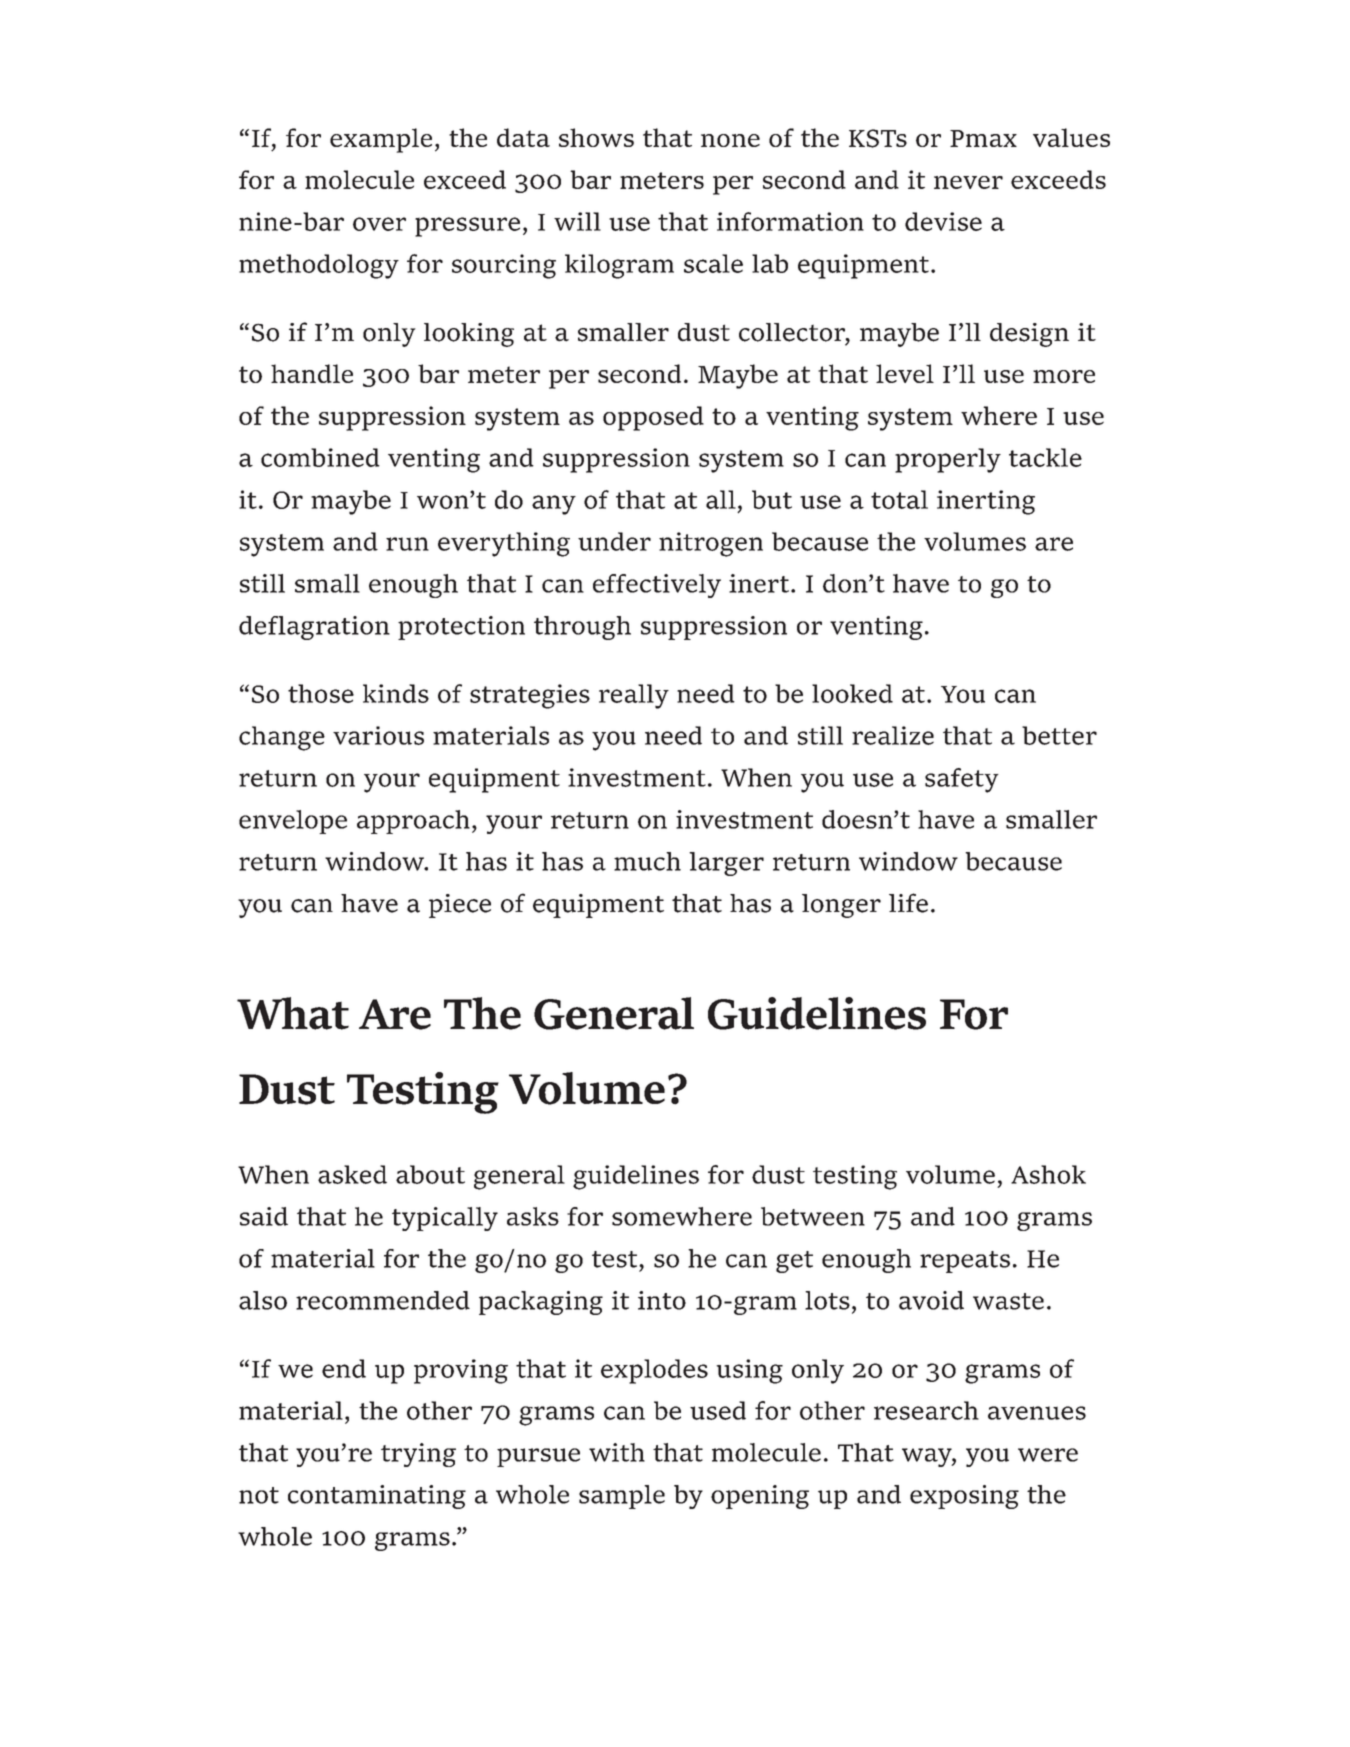  I want to click on approach, so click(413, 822).
